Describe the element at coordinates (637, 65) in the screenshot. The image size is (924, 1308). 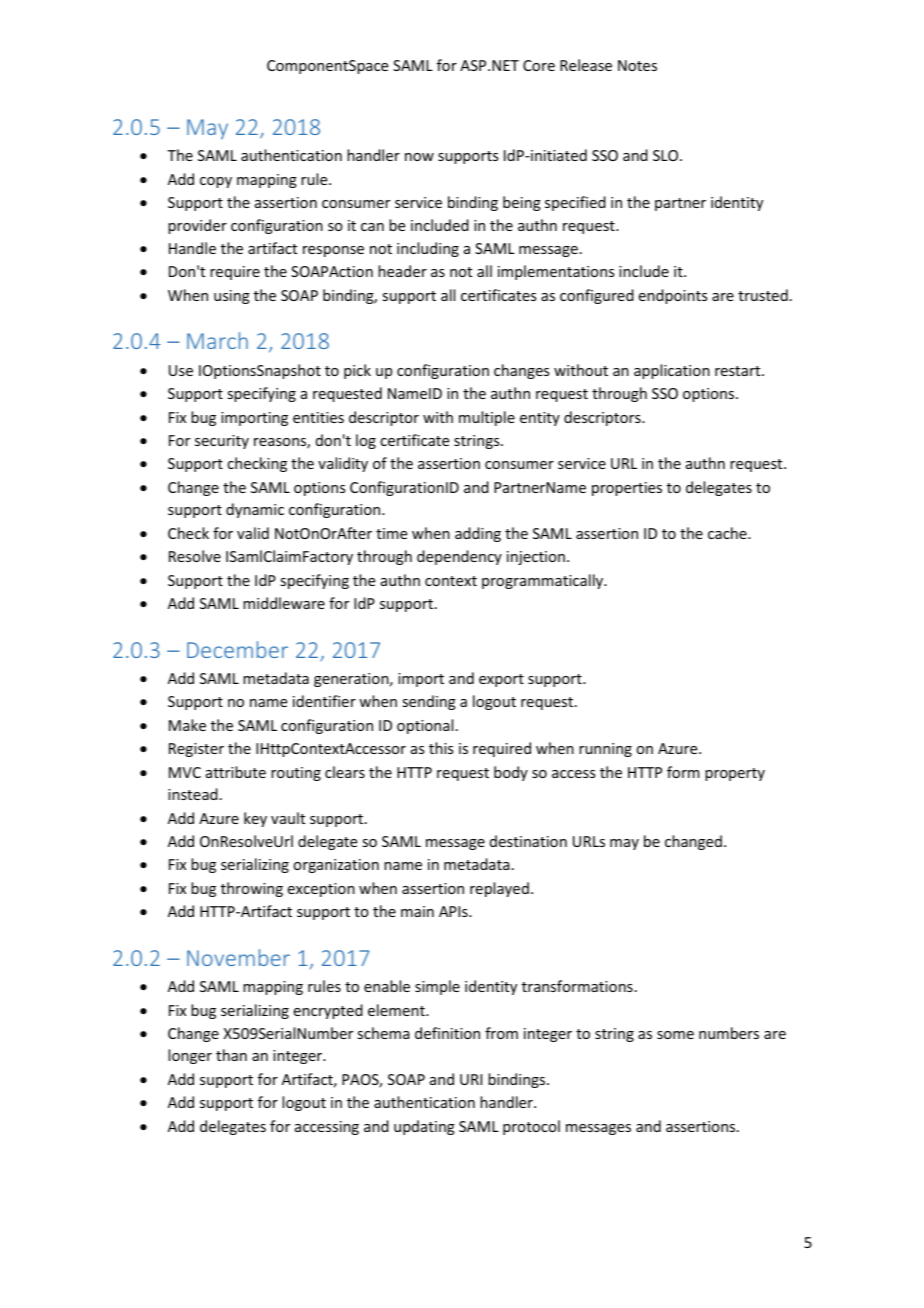
I see `Notes` at that location.
